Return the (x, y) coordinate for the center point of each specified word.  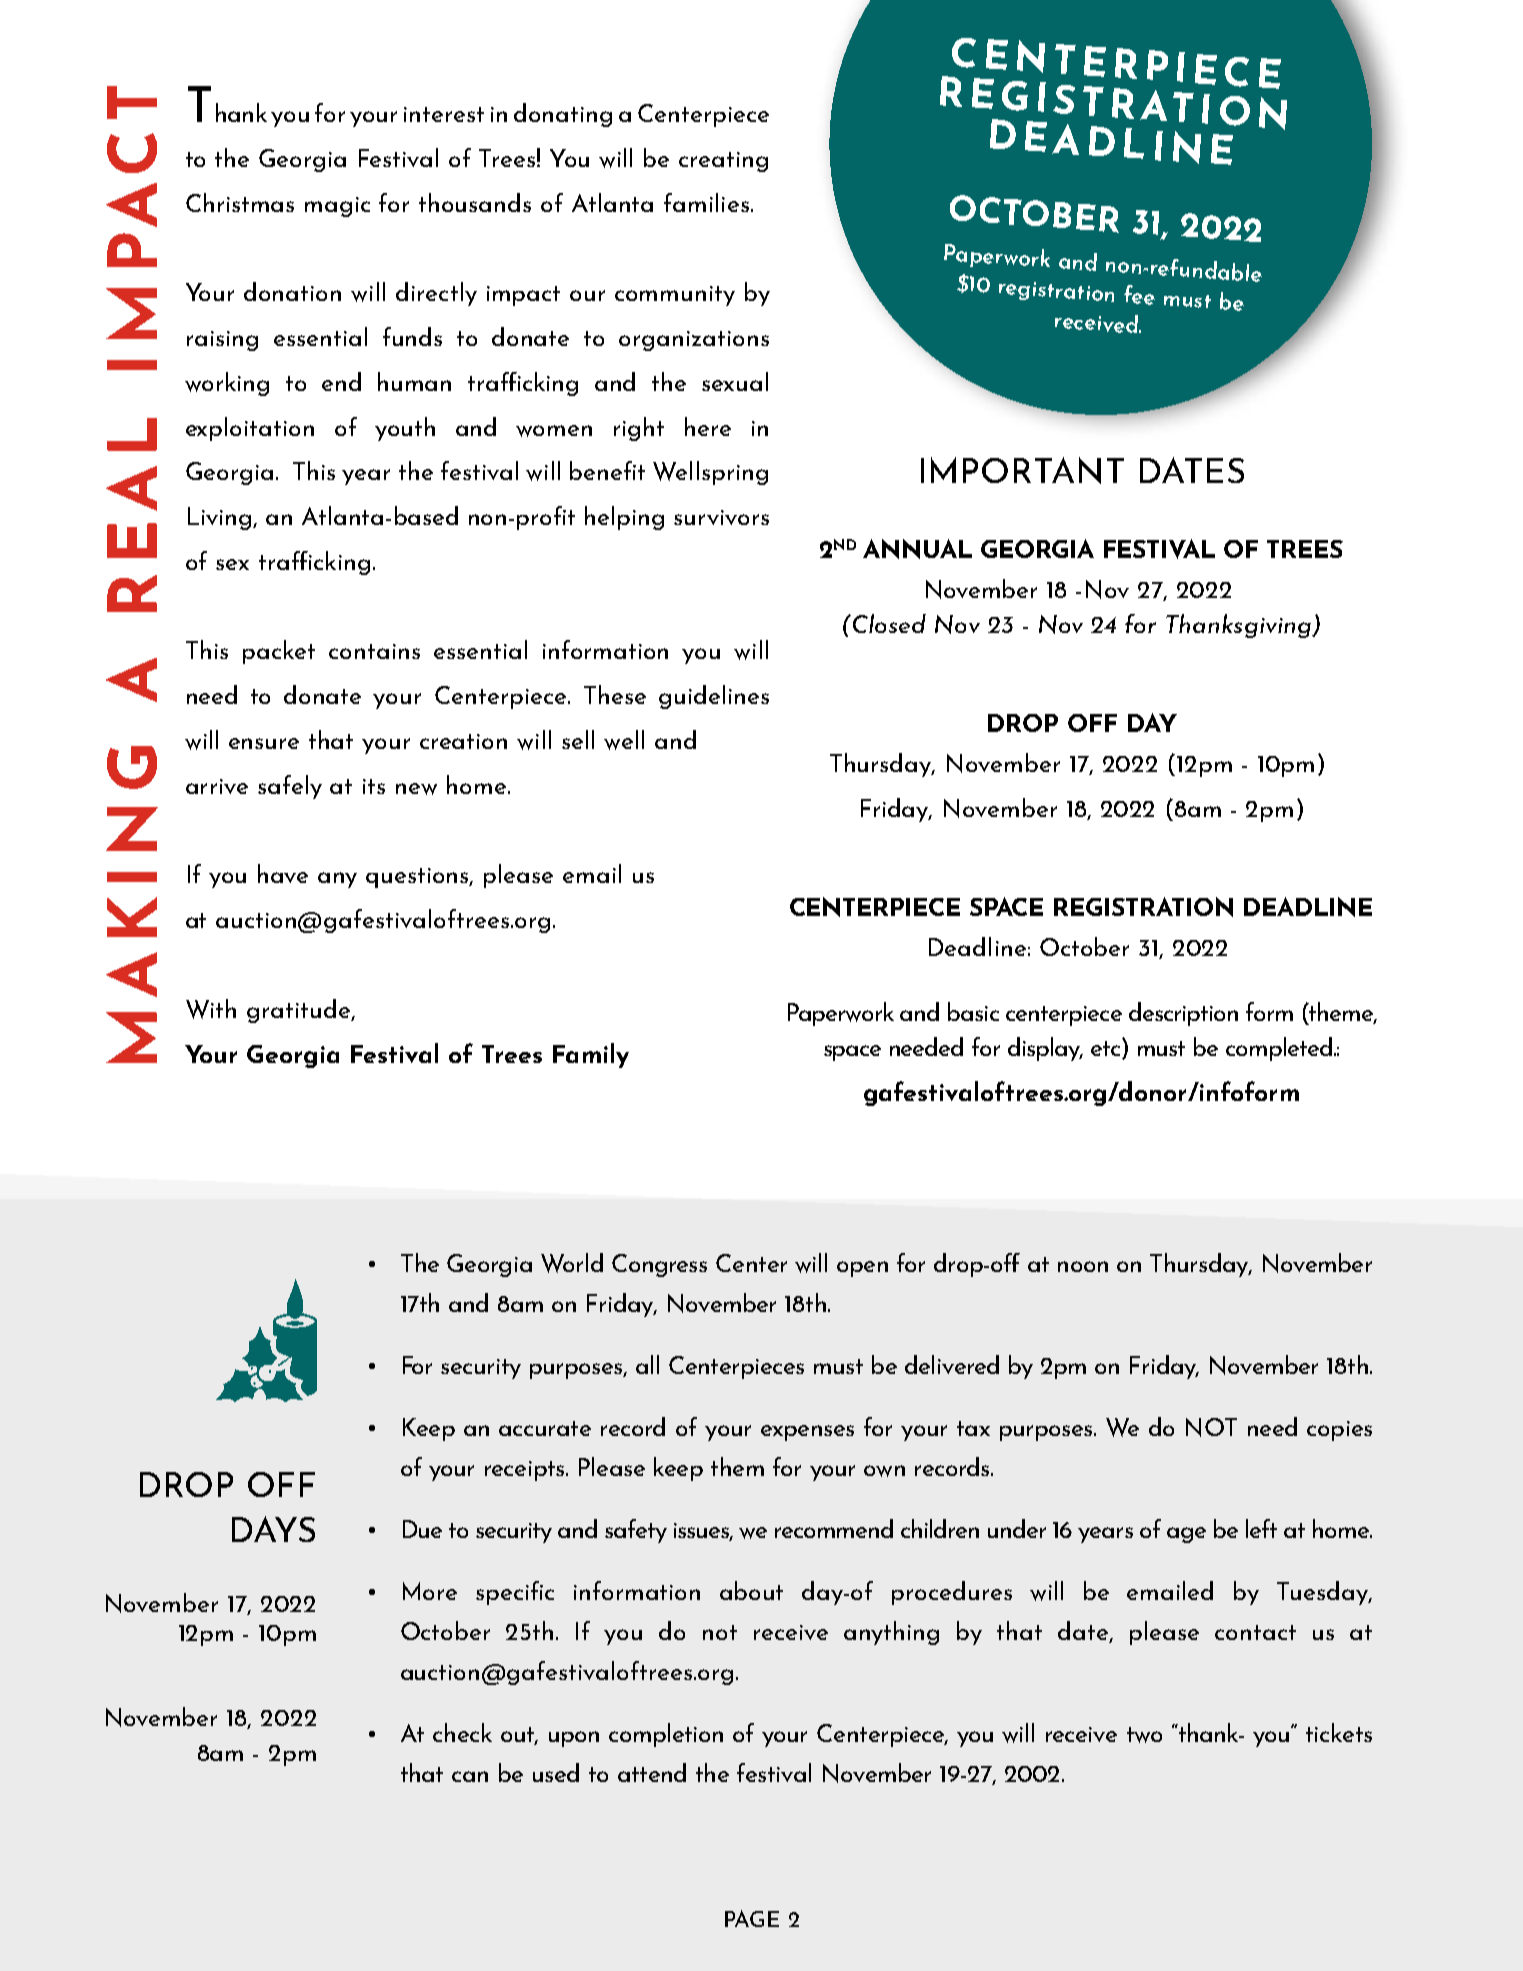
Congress (659, 1265)
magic (337, 207)
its (374, 786)
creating (723, 162)
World (572, 1263)
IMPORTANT (1022, 470)
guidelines (714, 697)
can (470, 1776)
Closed (888, 623)
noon (1083, 1266)
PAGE (752, 1918)
